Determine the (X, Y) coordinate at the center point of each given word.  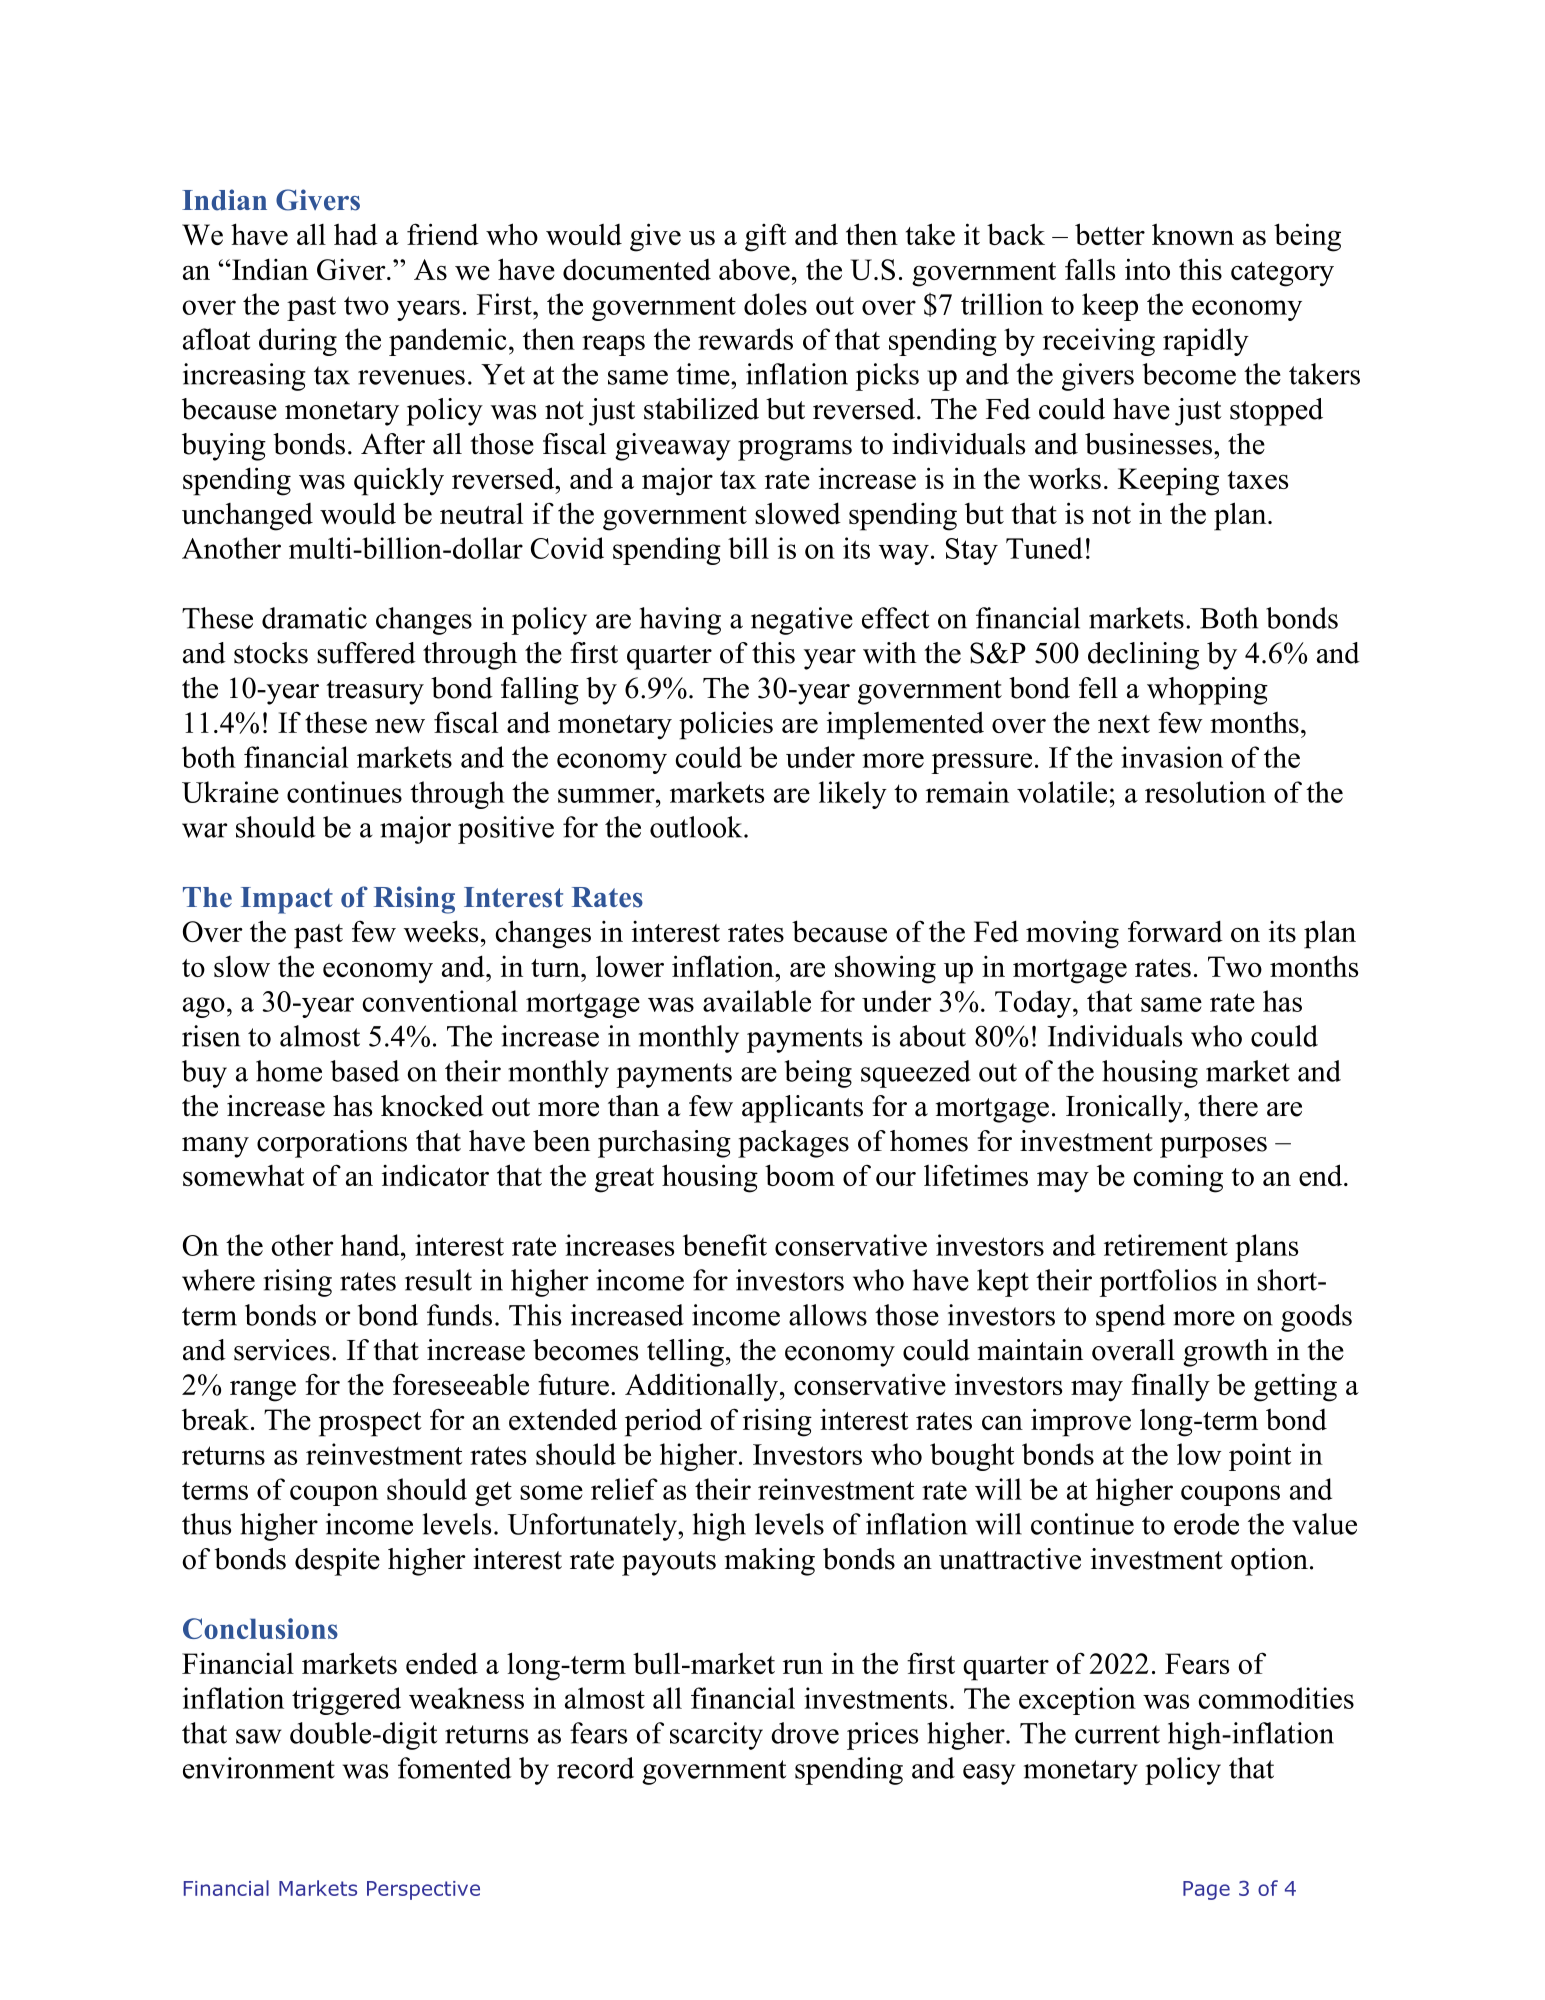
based (365, 1071)
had (356, 234)
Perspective (423, 1890)
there (1228, 1106)
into (1147, 269)
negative (802, 621)
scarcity (716, 1736)
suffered (366, 653)
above (754, 269)
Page (1206, 1890)
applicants (802, 1109)
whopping (1207, 691)
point (1260, 1457)
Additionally (703, 1387)
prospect (370, 1424)
